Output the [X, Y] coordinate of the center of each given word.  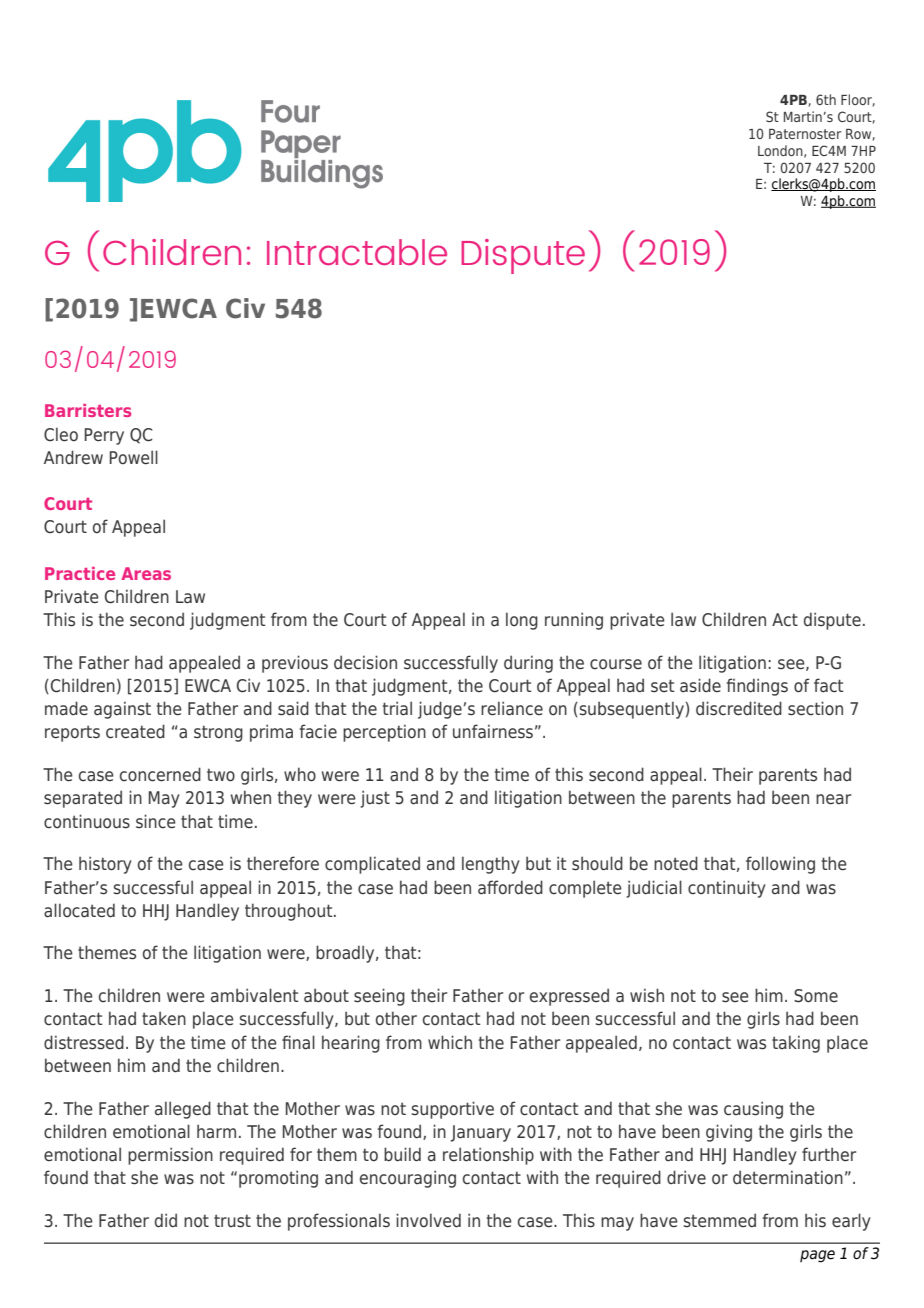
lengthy [491, 865]
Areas [146, 573]
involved [428, 1220]
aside [700, 685]
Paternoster [805, 134]
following [780, 865]
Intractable [357, 252]
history [105, 865]
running [574, 621]
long [522, 621]
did [166, 1220]
